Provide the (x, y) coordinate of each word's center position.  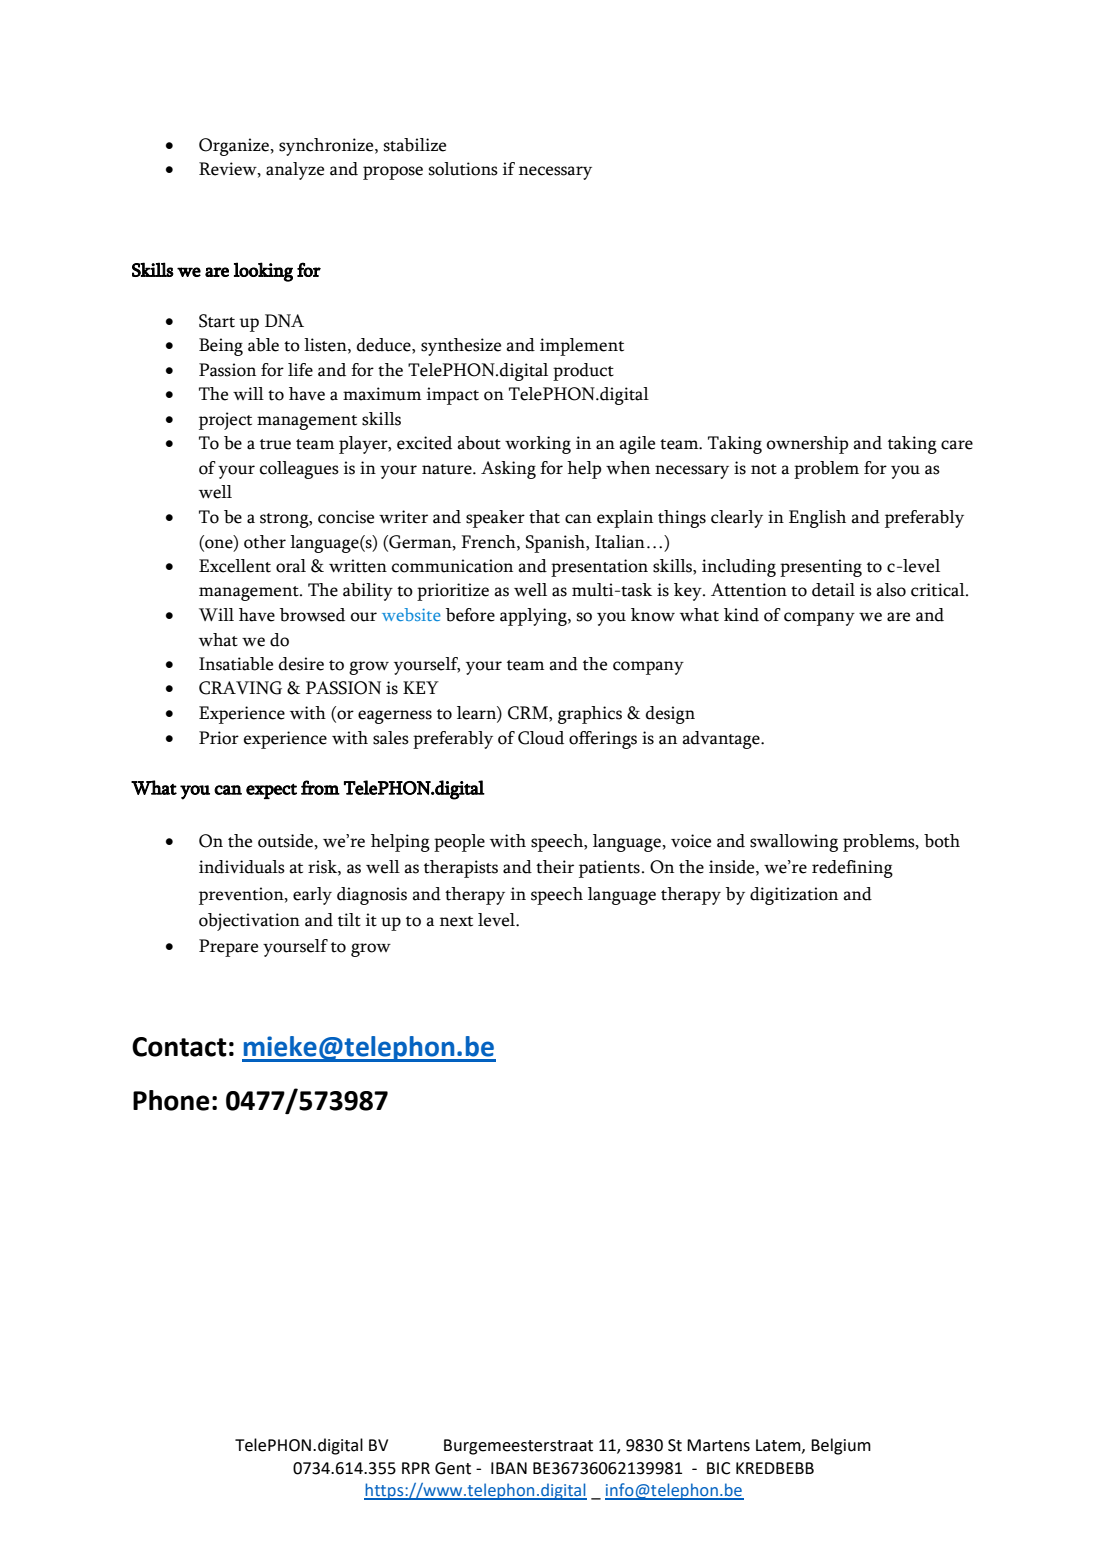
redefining (852, 869)
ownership (808, 445)
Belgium (841, 1446)
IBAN (509, 1468)
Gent (453, 1468)
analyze (295, 171)
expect (271, 791)
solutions (463, 169)
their (555, 867)
